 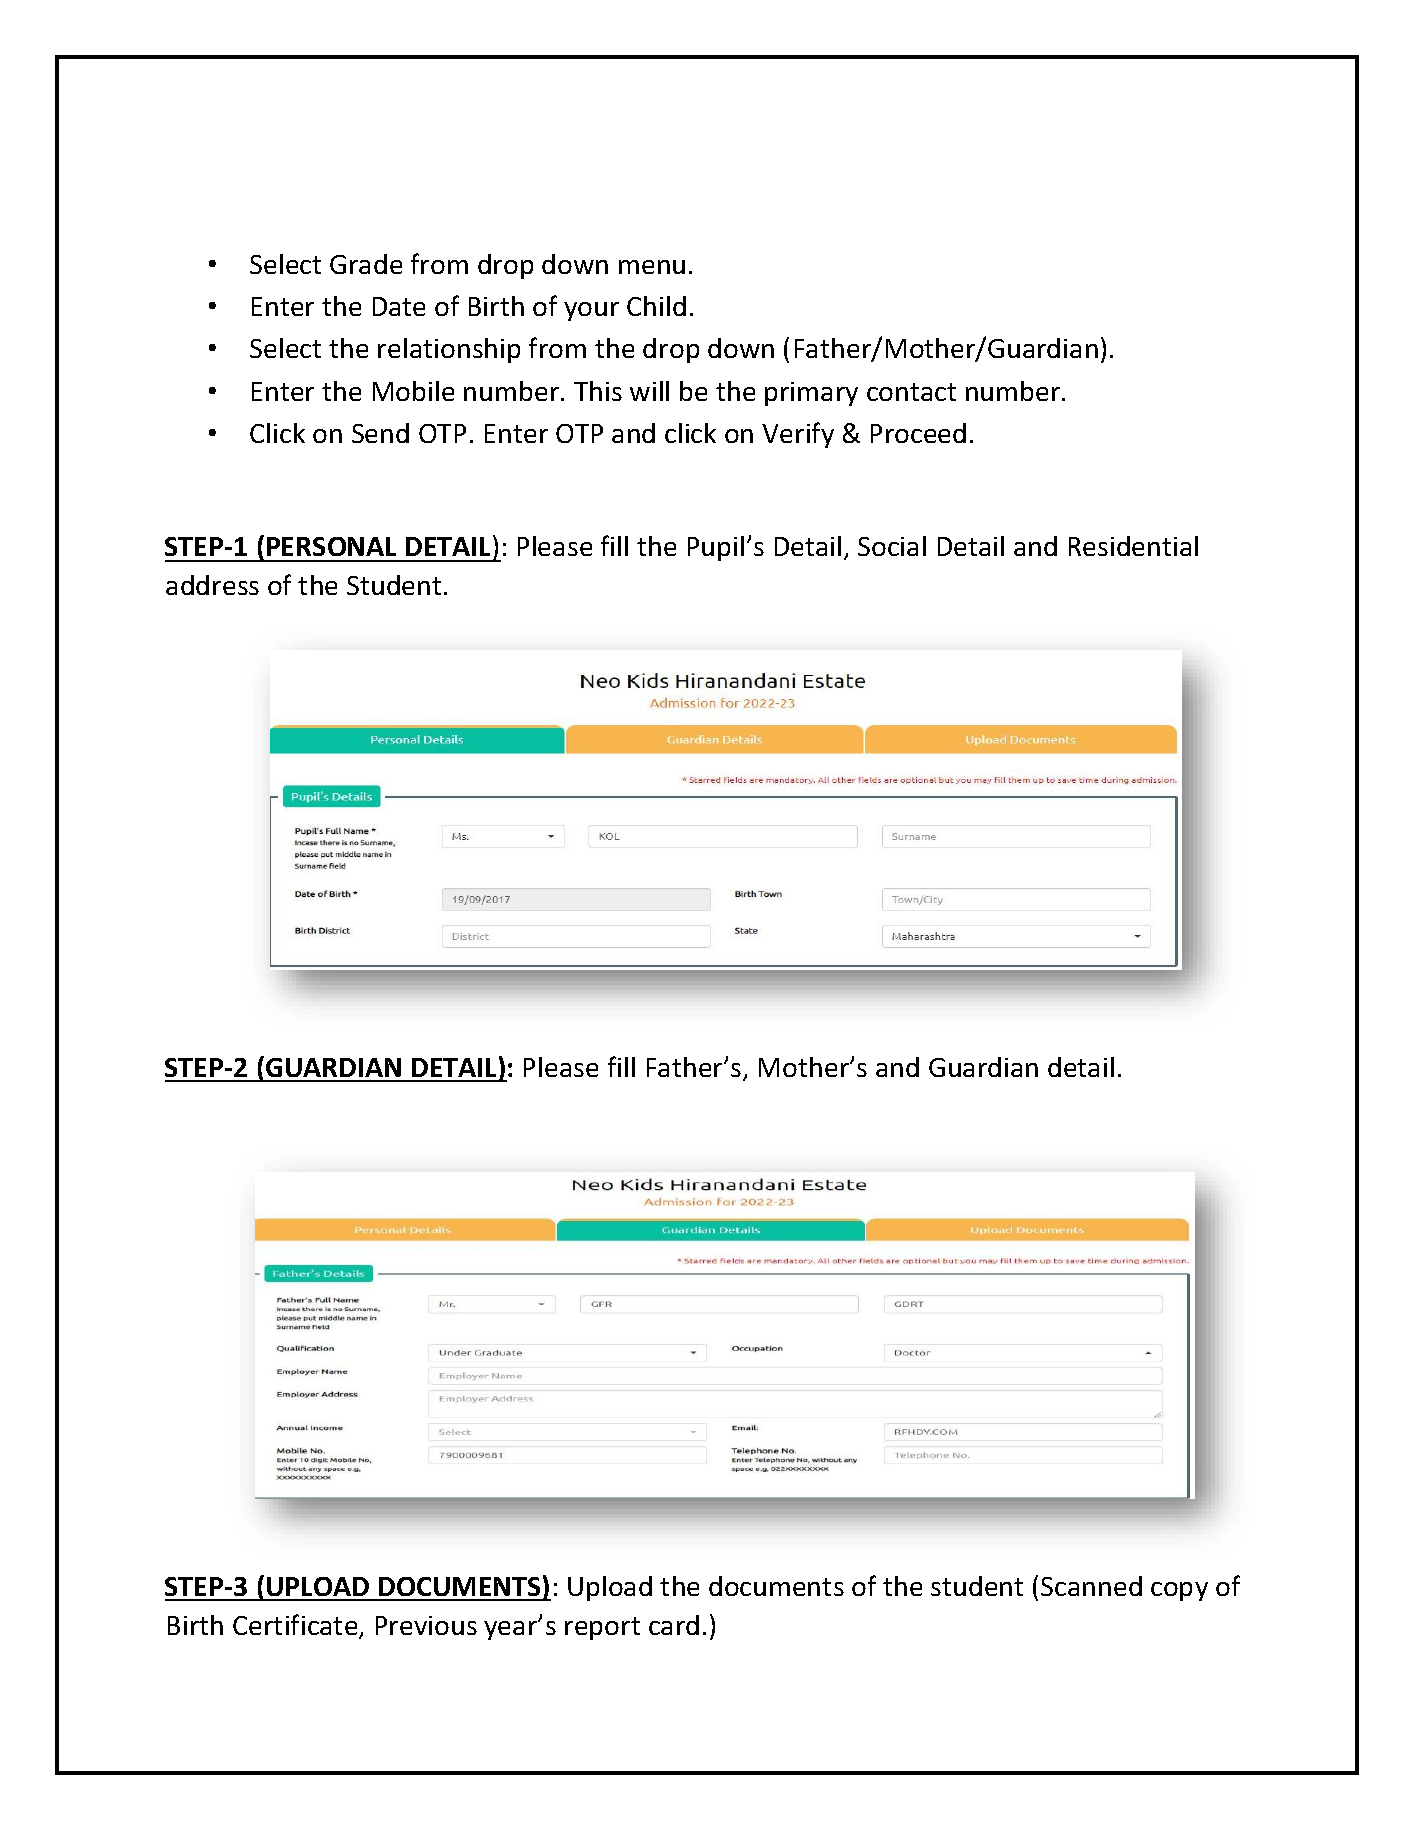 What do you see at coordinates (674, 1625) in the screenshot?
I see `card` at bounding box center [674, 1625].
